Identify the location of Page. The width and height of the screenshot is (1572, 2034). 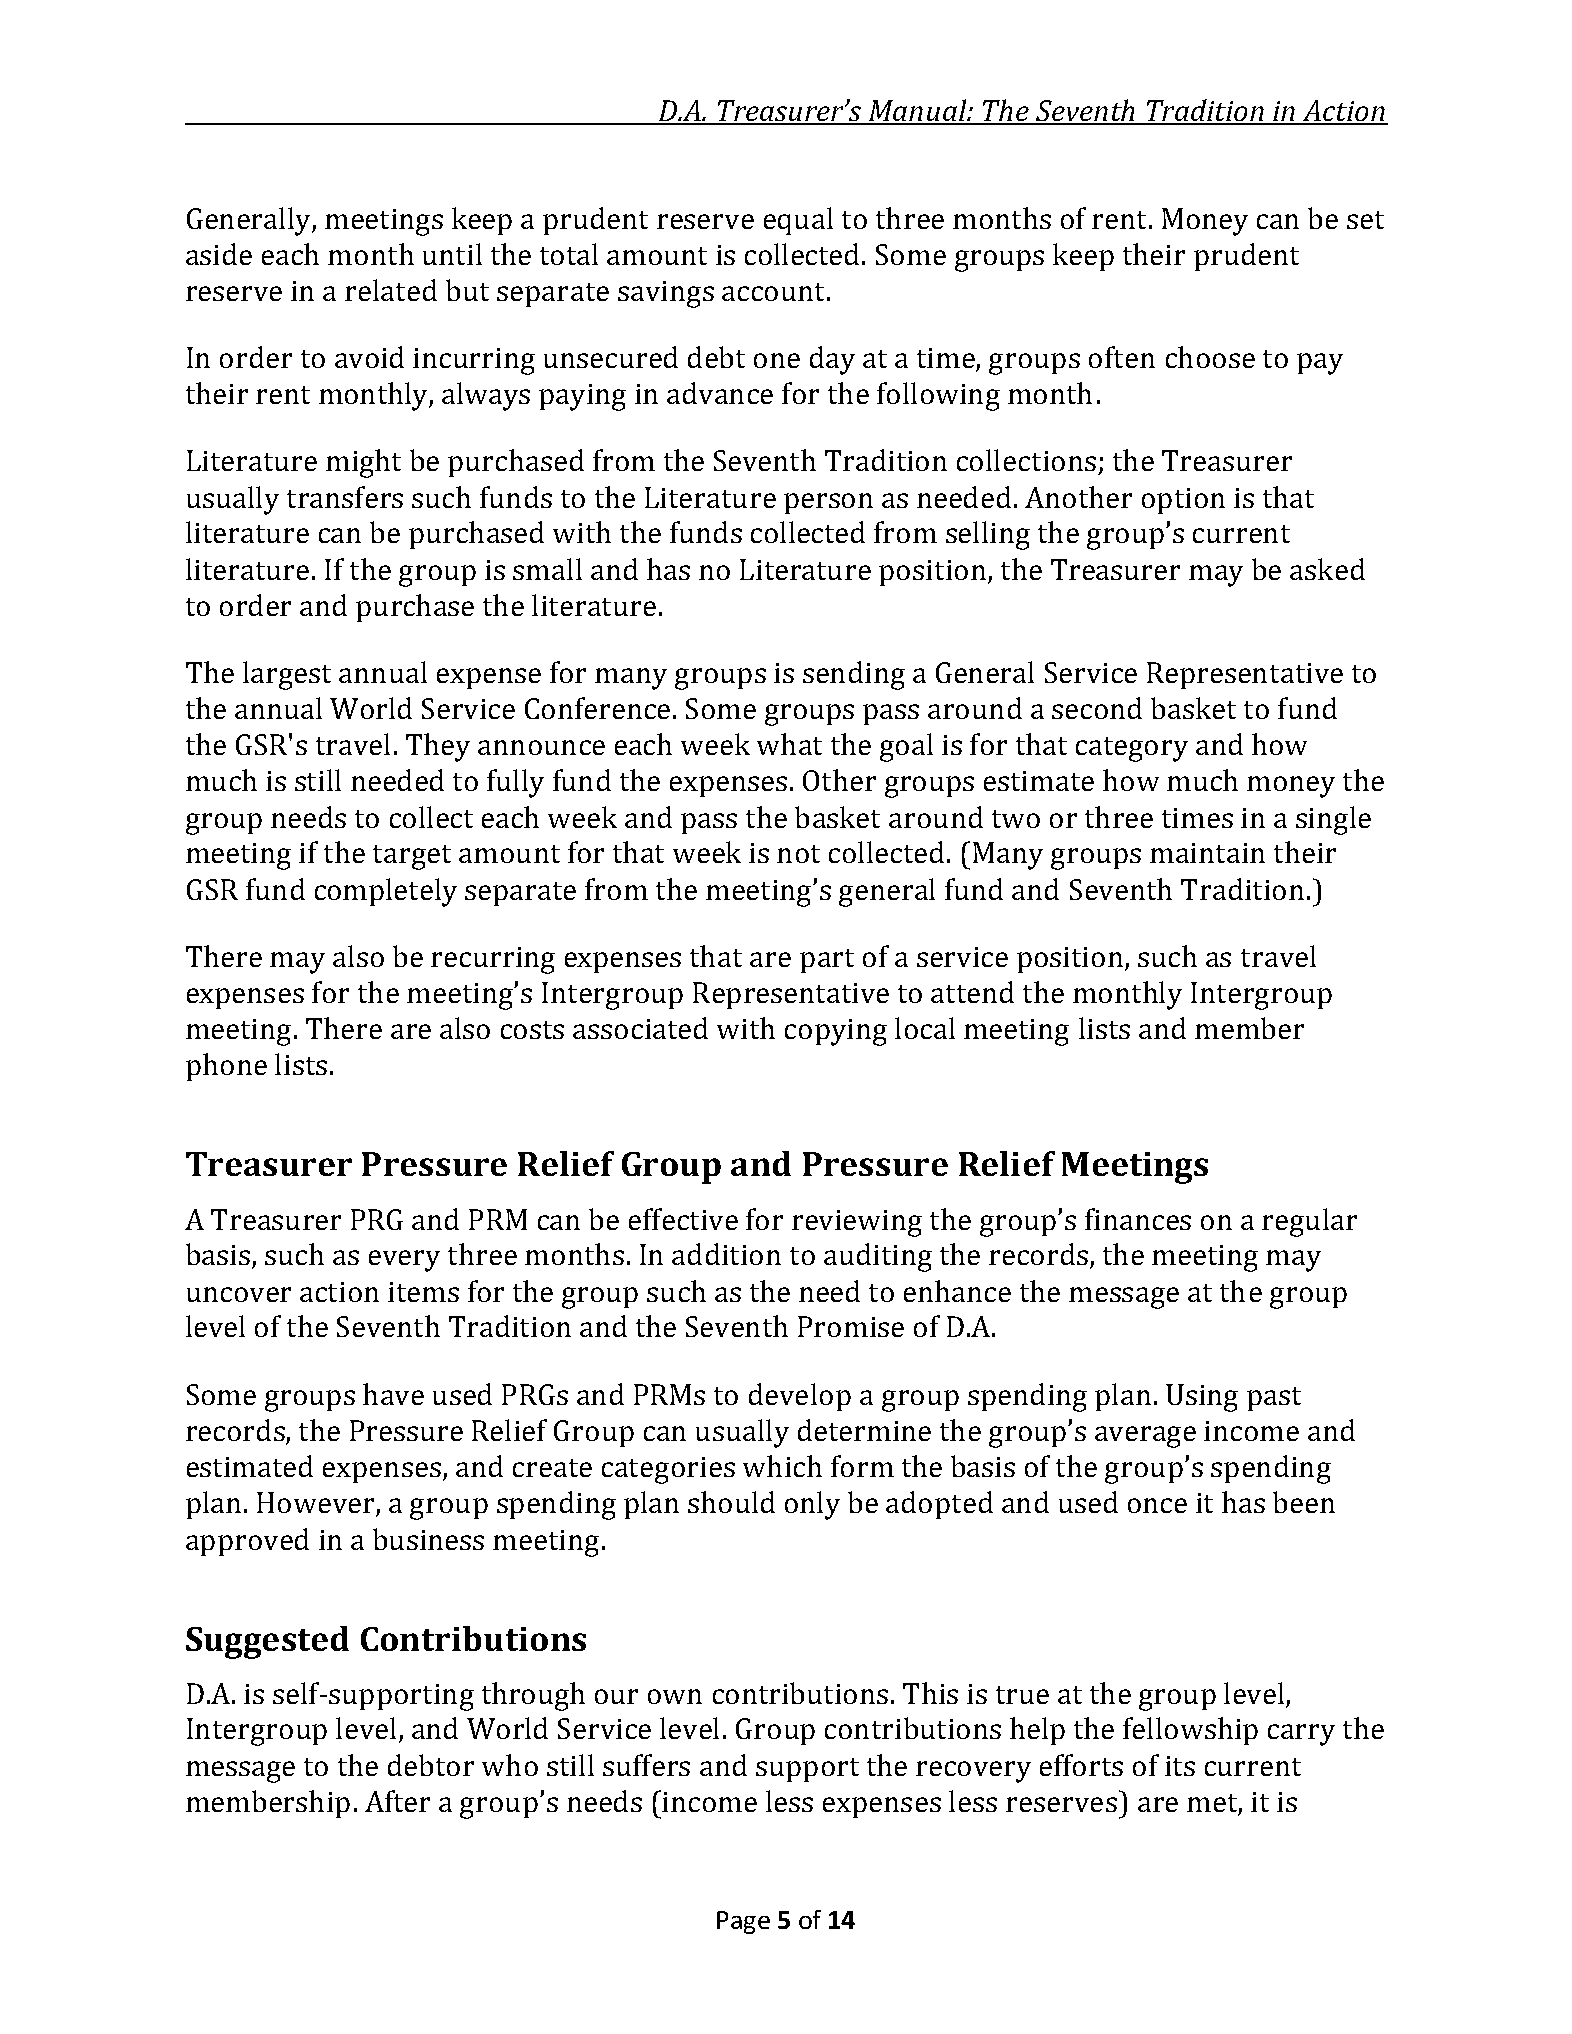
(743, 1922).
